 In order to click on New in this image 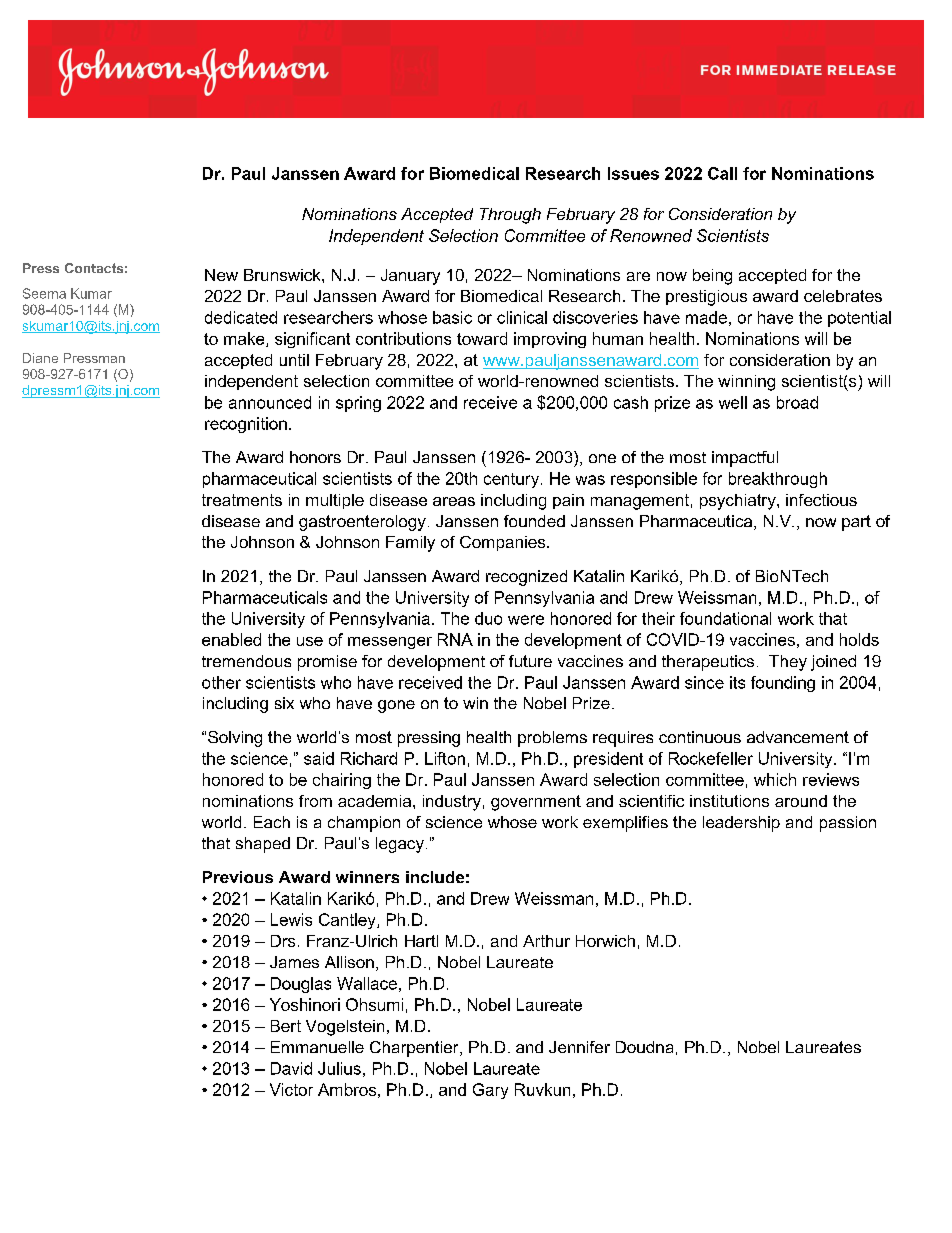, I will do `click(221, 275)`.
